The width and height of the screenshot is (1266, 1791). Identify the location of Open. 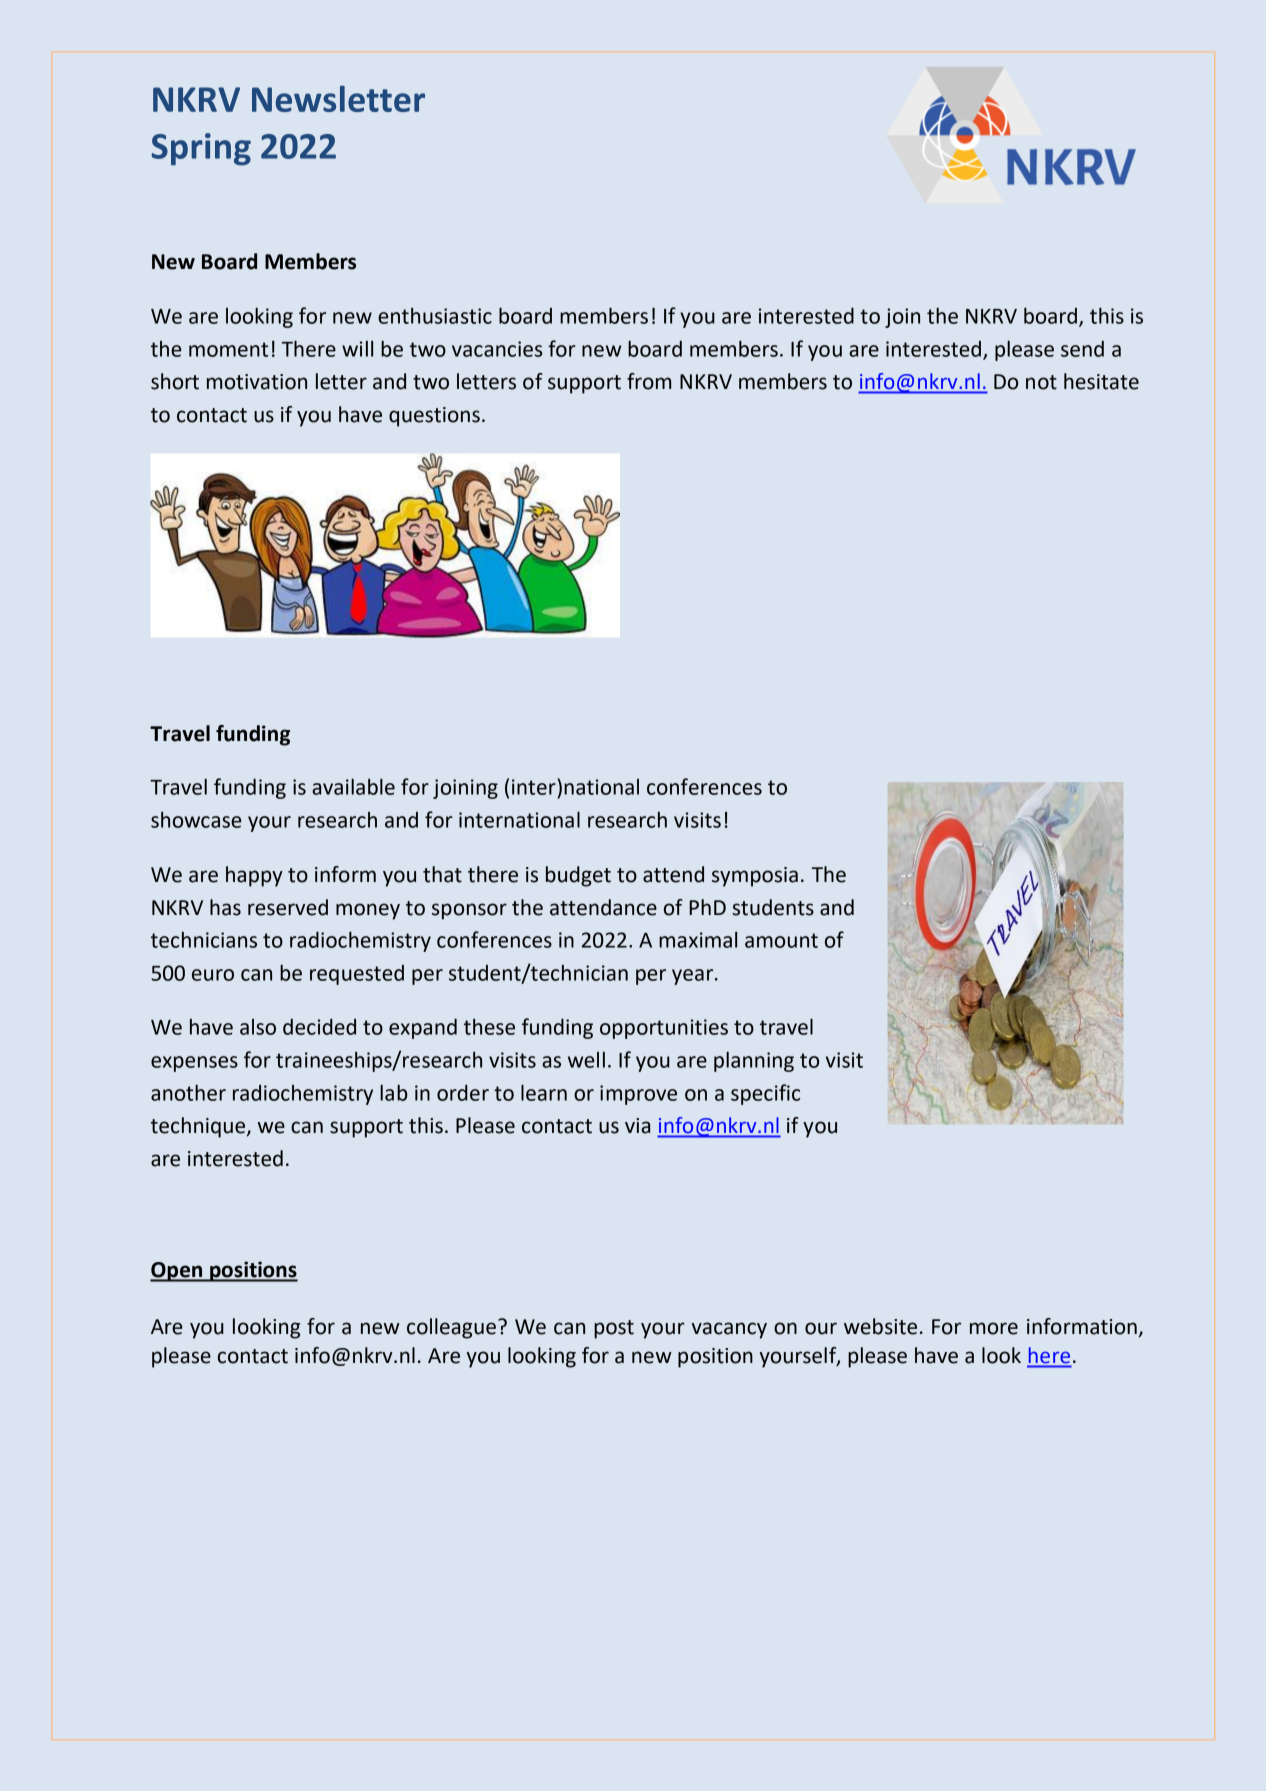
(177, 1272).
